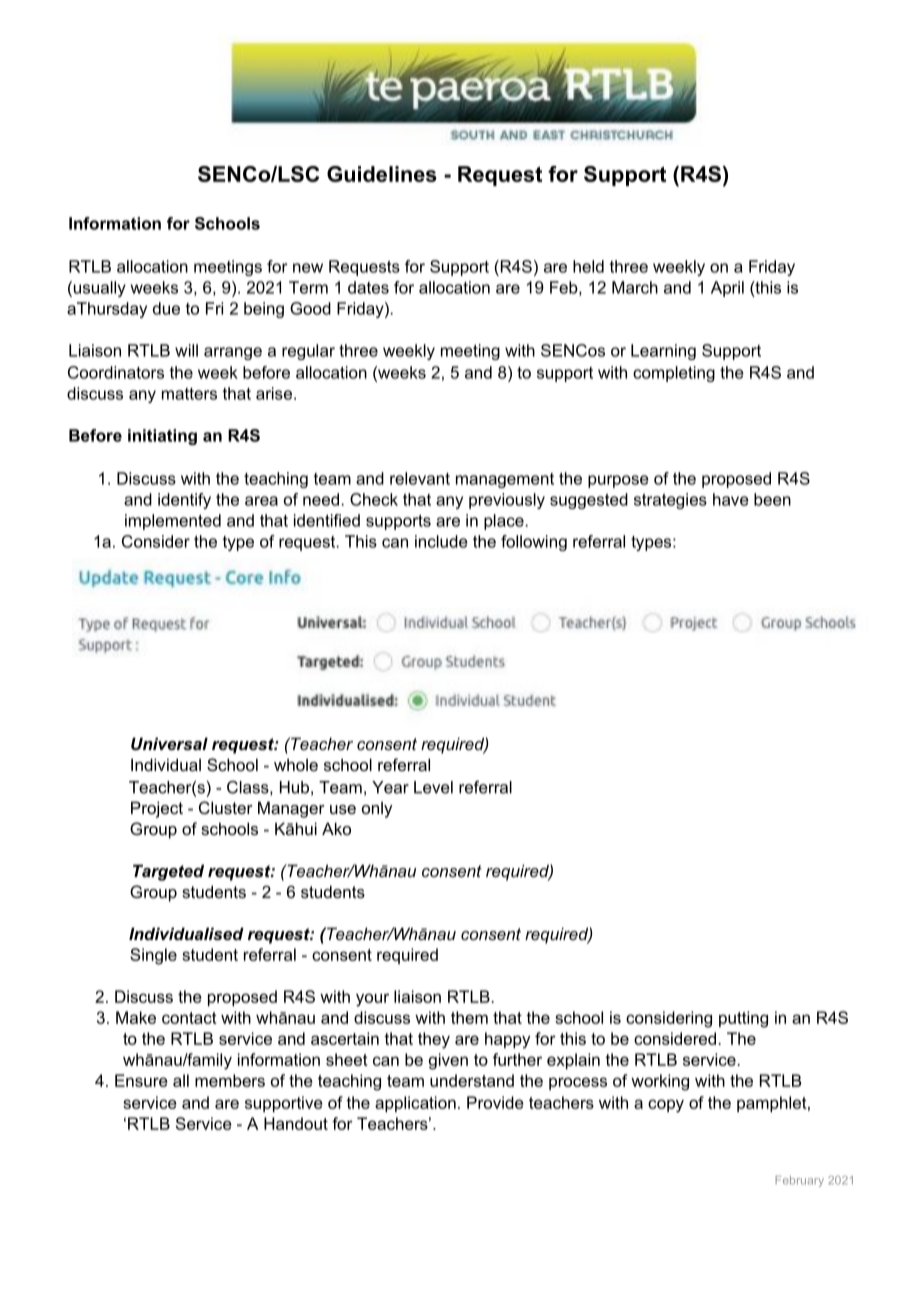  I want to click on new, so click(308, 268).
